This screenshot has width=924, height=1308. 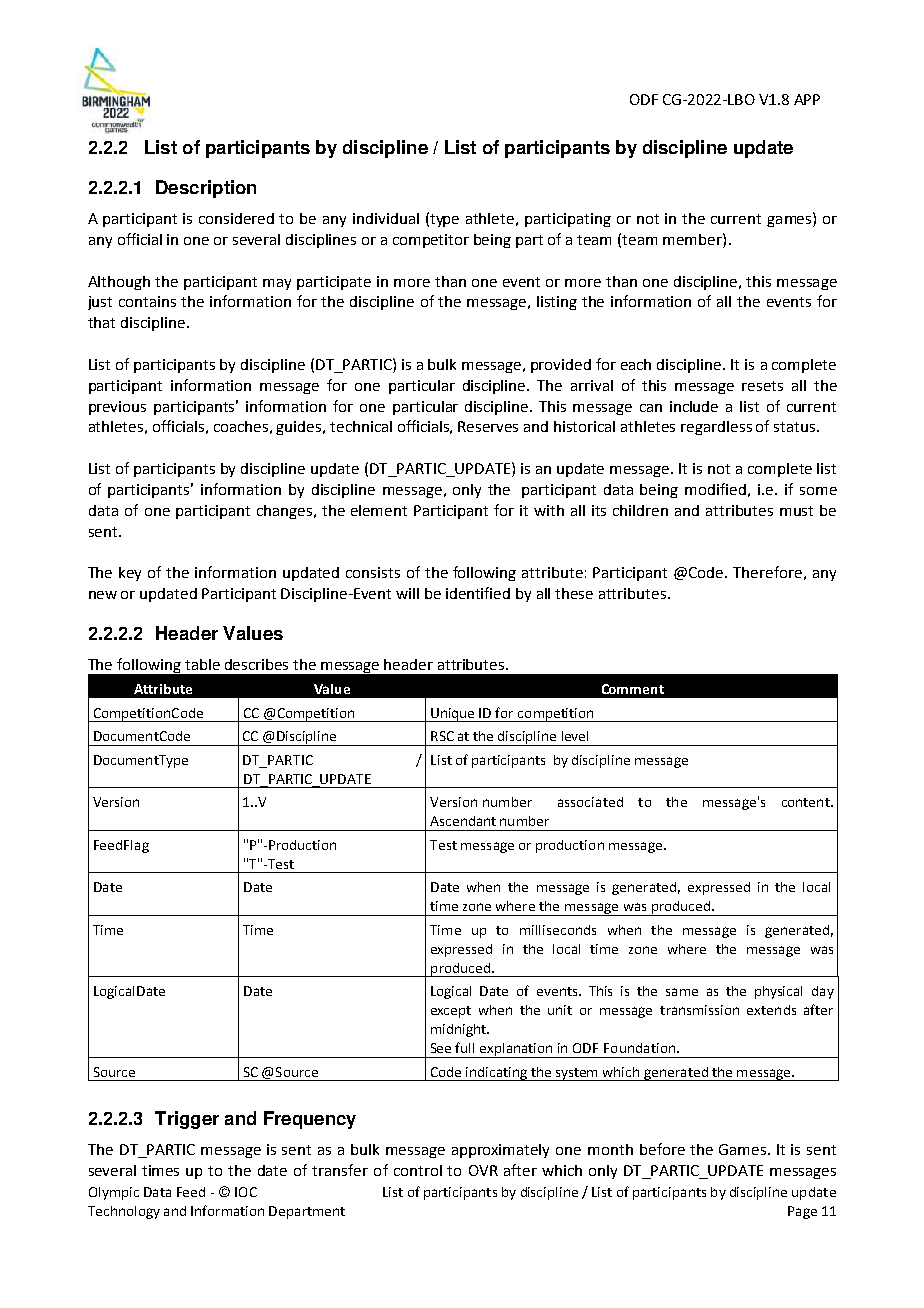 What do you see at coordinates (693, 239) in the screenshot?
I see `member` at bounding box center [693, 239].
